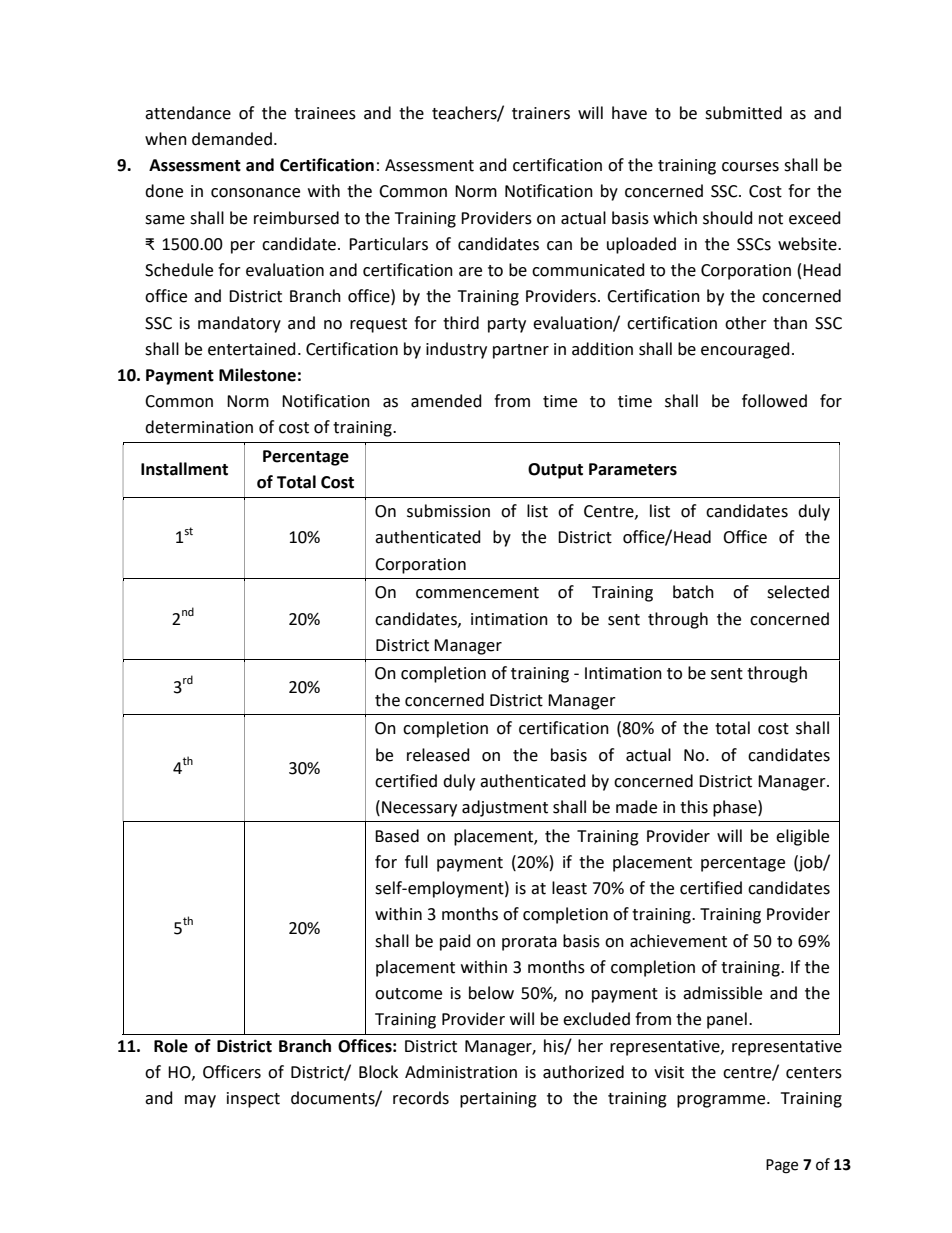  What do you see at coordinates (498, 1100) in the screenshot?
I see `pertaining` at bounding box center [498, 1100].
